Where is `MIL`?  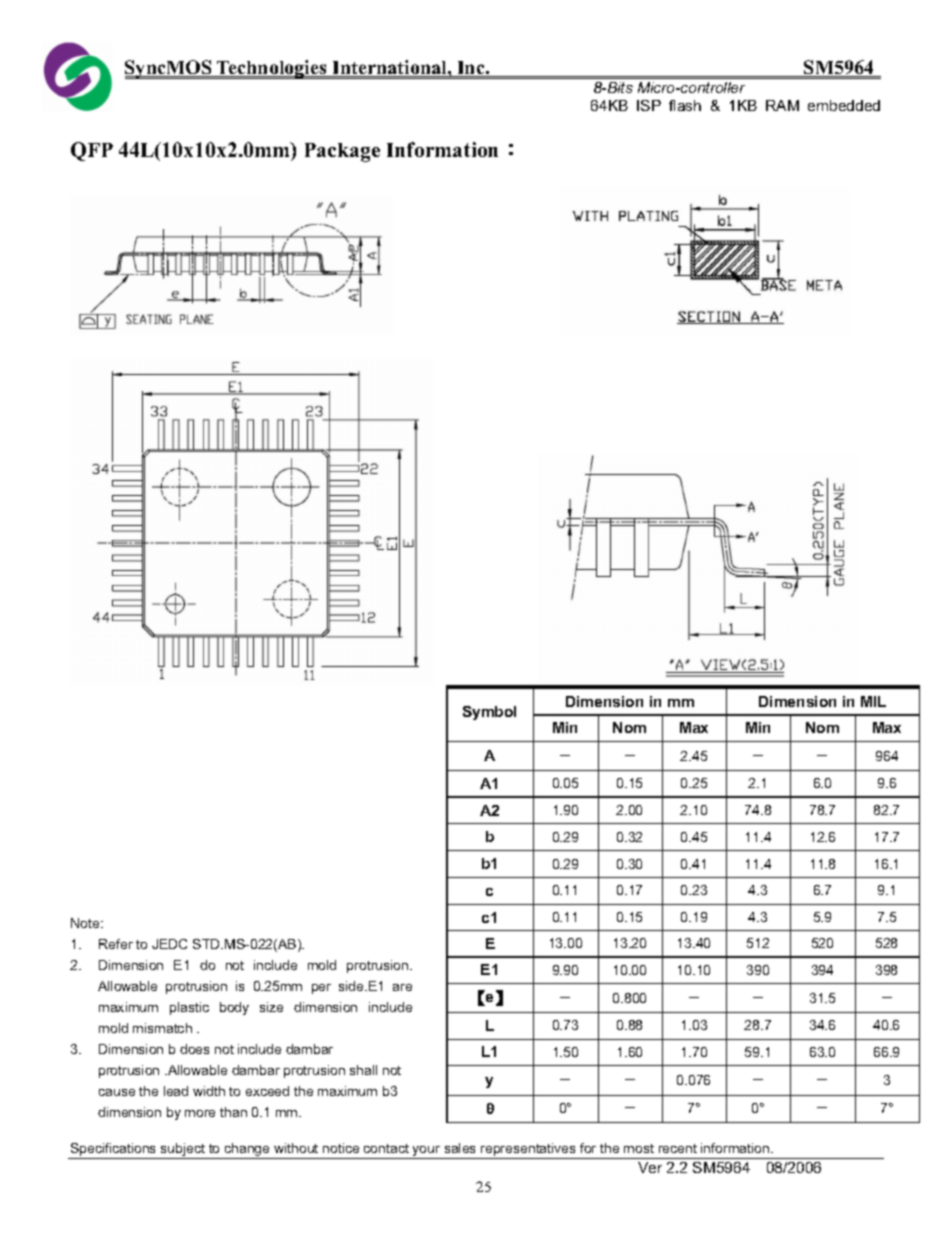 MIL is located at coordinates (873, 701).
